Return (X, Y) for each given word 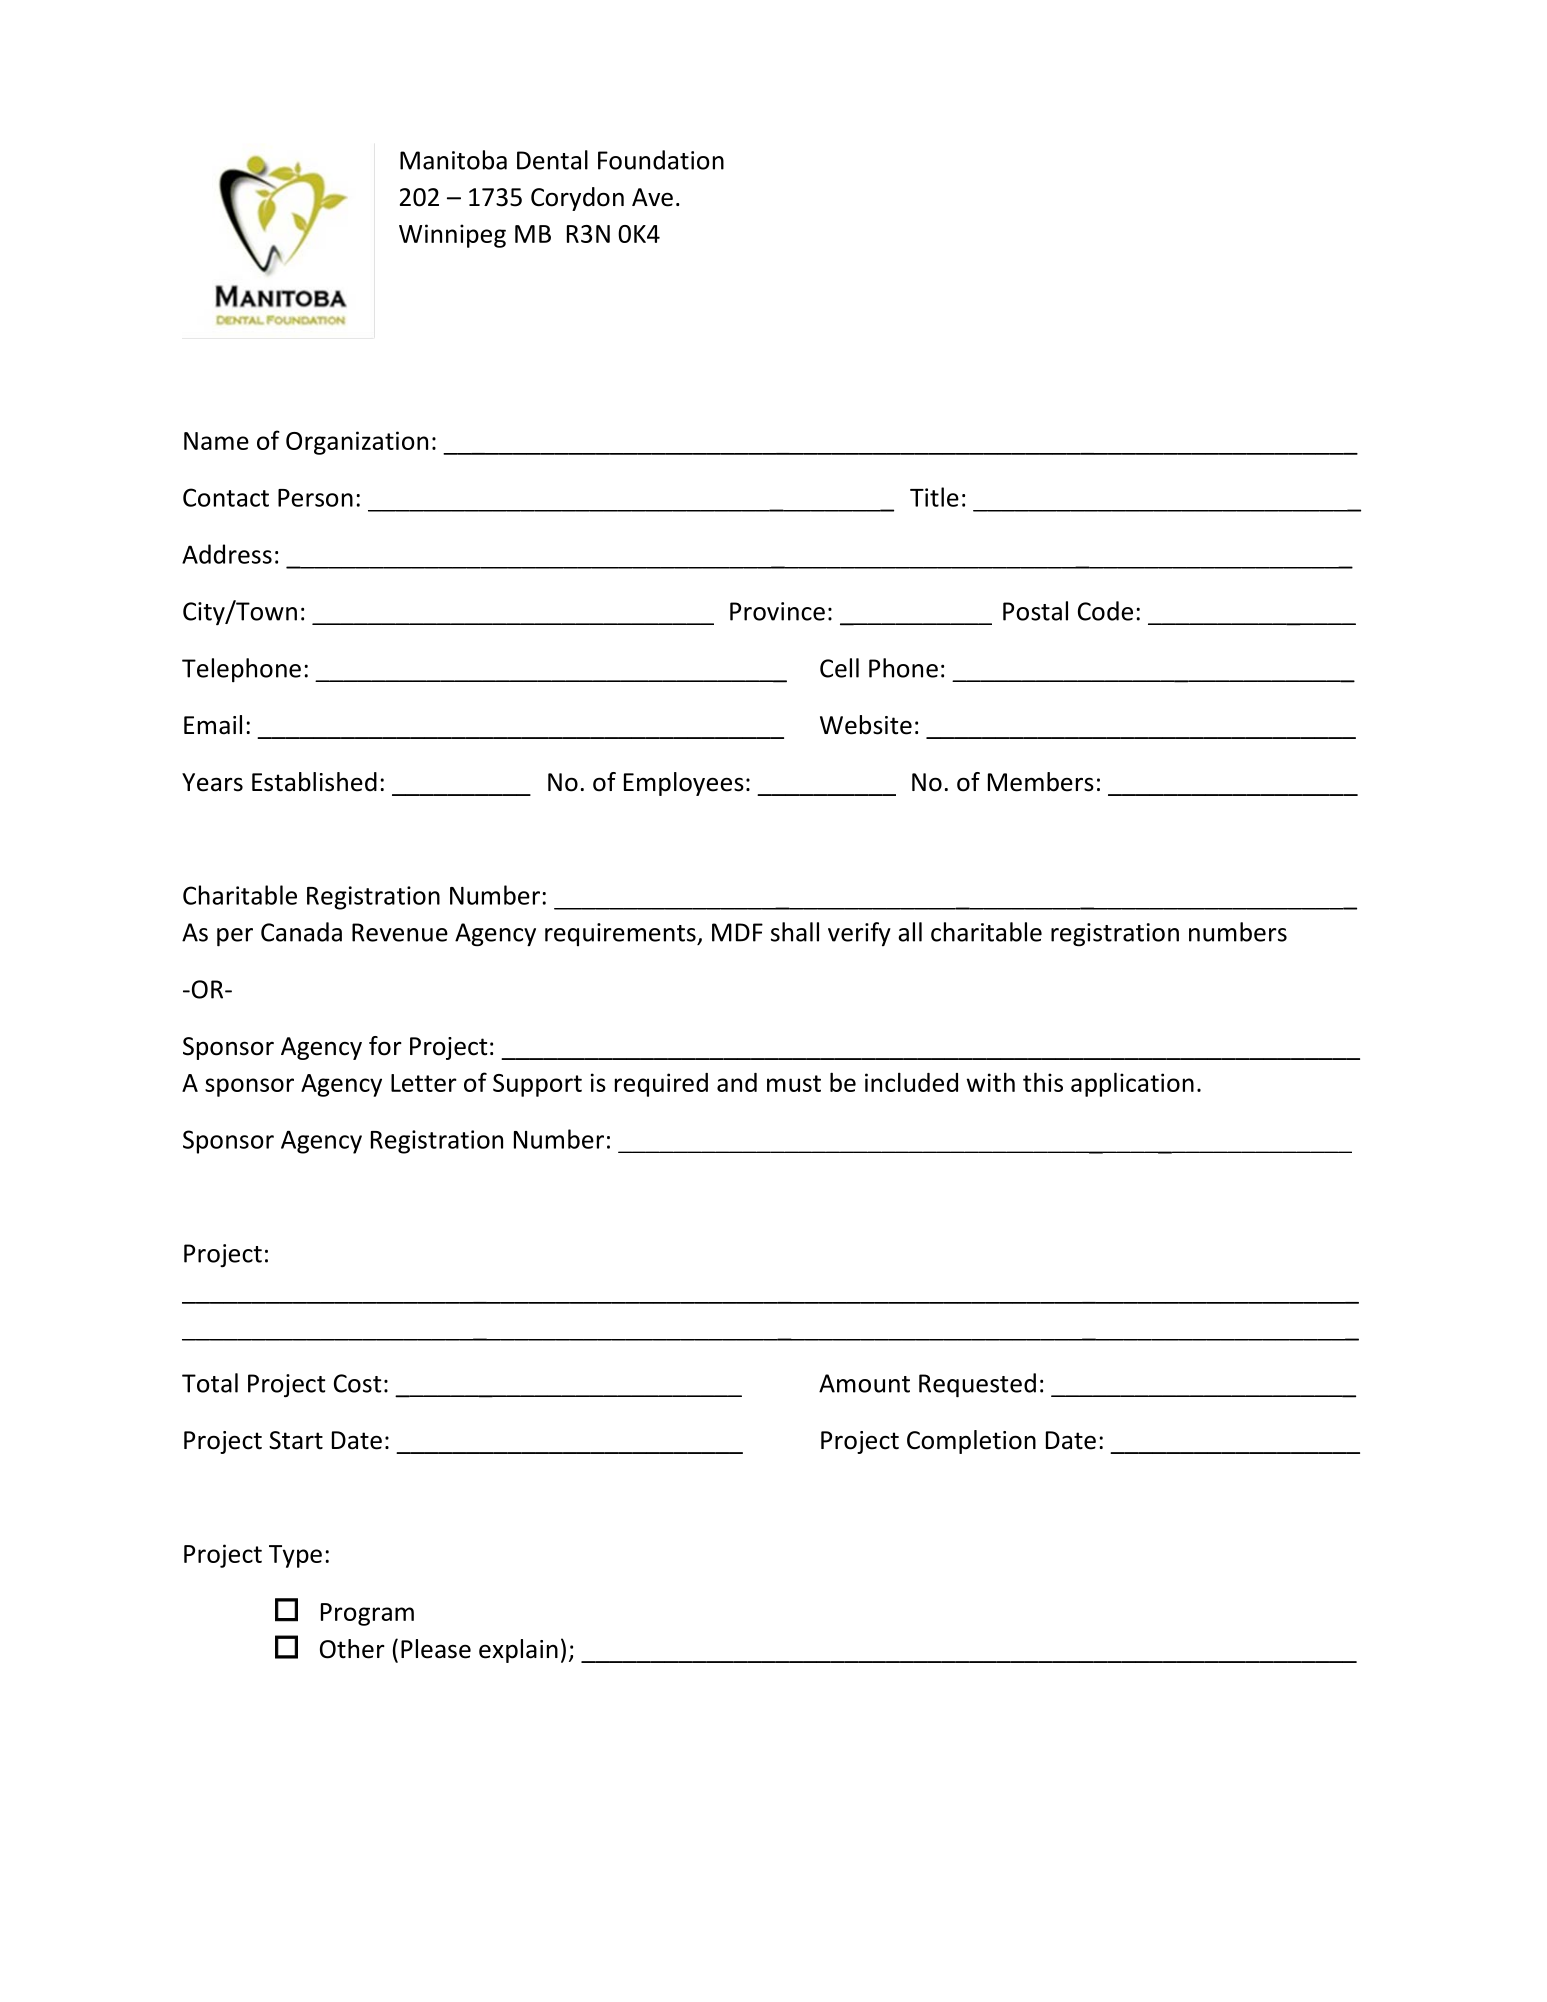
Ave (652, 197)
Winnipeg (452, 236)
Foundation (661, 160)
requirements (621, 934)
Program (367, 1614)
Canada (301, 932)
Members (1041, 782)
